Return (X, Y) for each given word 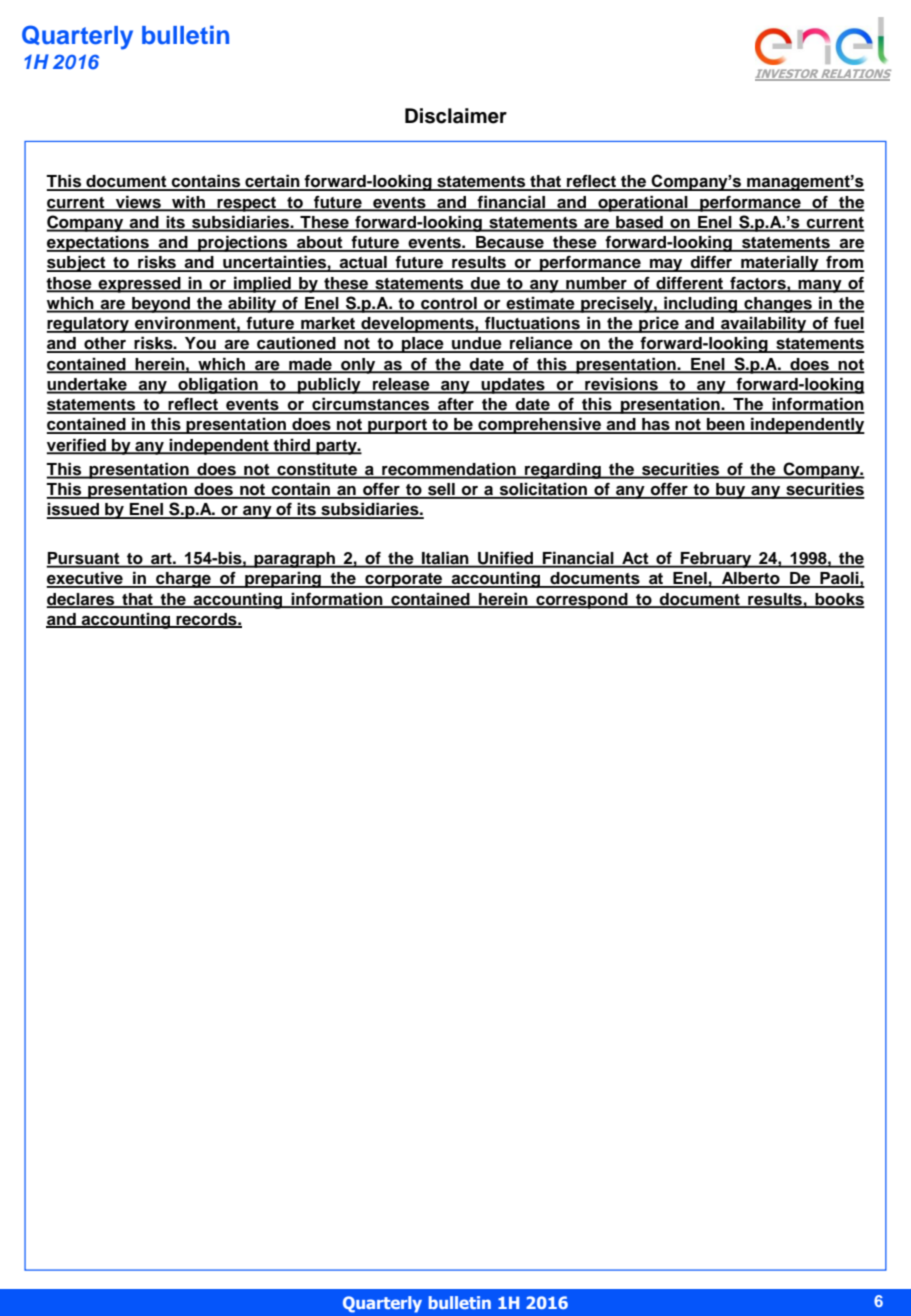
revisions (621, 385)
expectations (99, 243)
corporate (404, 580)
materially (780, 263)
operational (643, 203)
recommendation (449, 470)
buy (731, 491)
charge (183, 580)
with (188, 203)
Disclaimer (456, 116)
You (200, 344)
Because (510, 243)
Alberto (751, 579)
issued (74, 510)
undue (477, 344)
